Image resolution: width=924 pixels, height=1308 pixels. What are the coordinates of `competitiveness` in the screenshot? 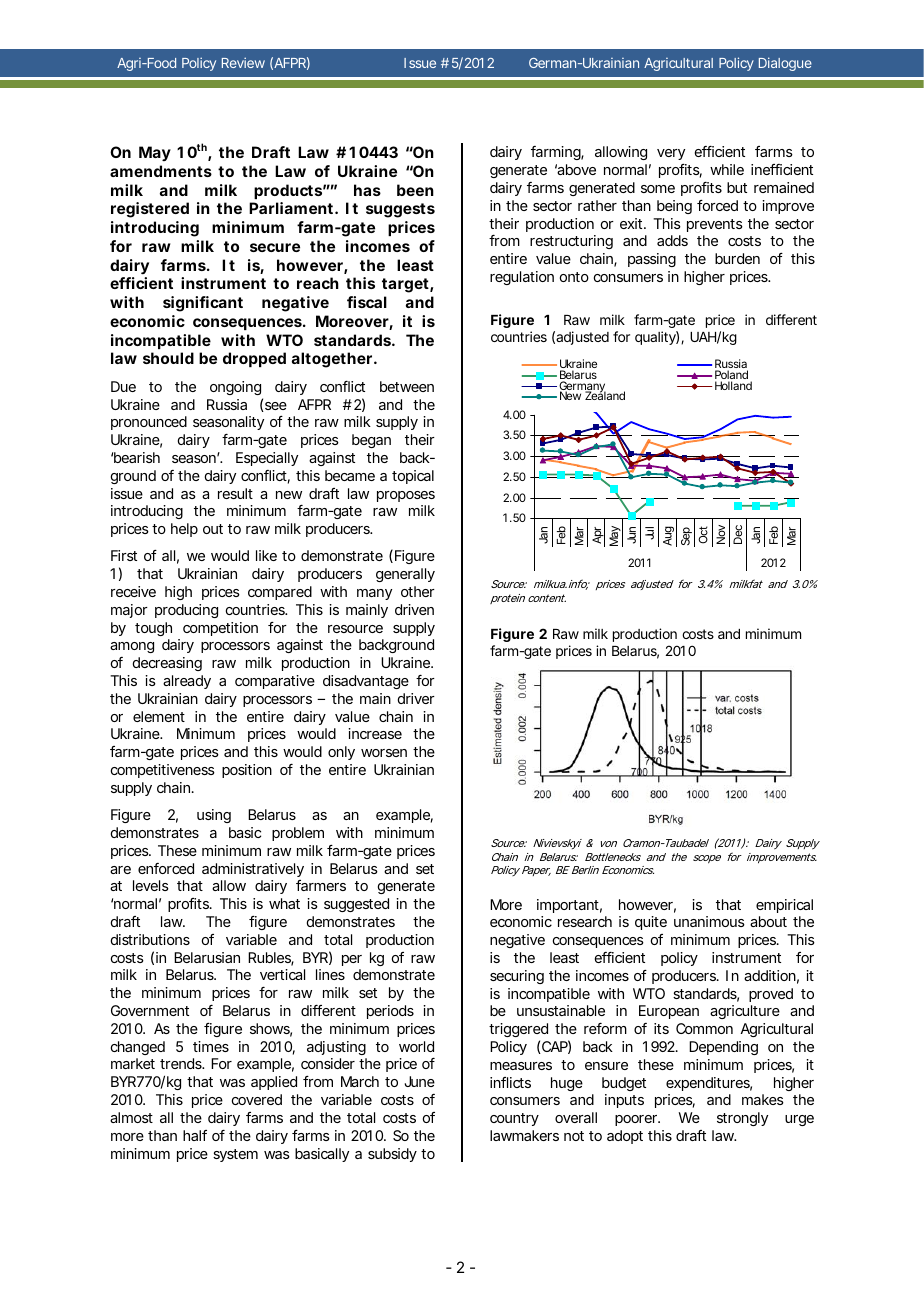 It's located at (163, 771).
